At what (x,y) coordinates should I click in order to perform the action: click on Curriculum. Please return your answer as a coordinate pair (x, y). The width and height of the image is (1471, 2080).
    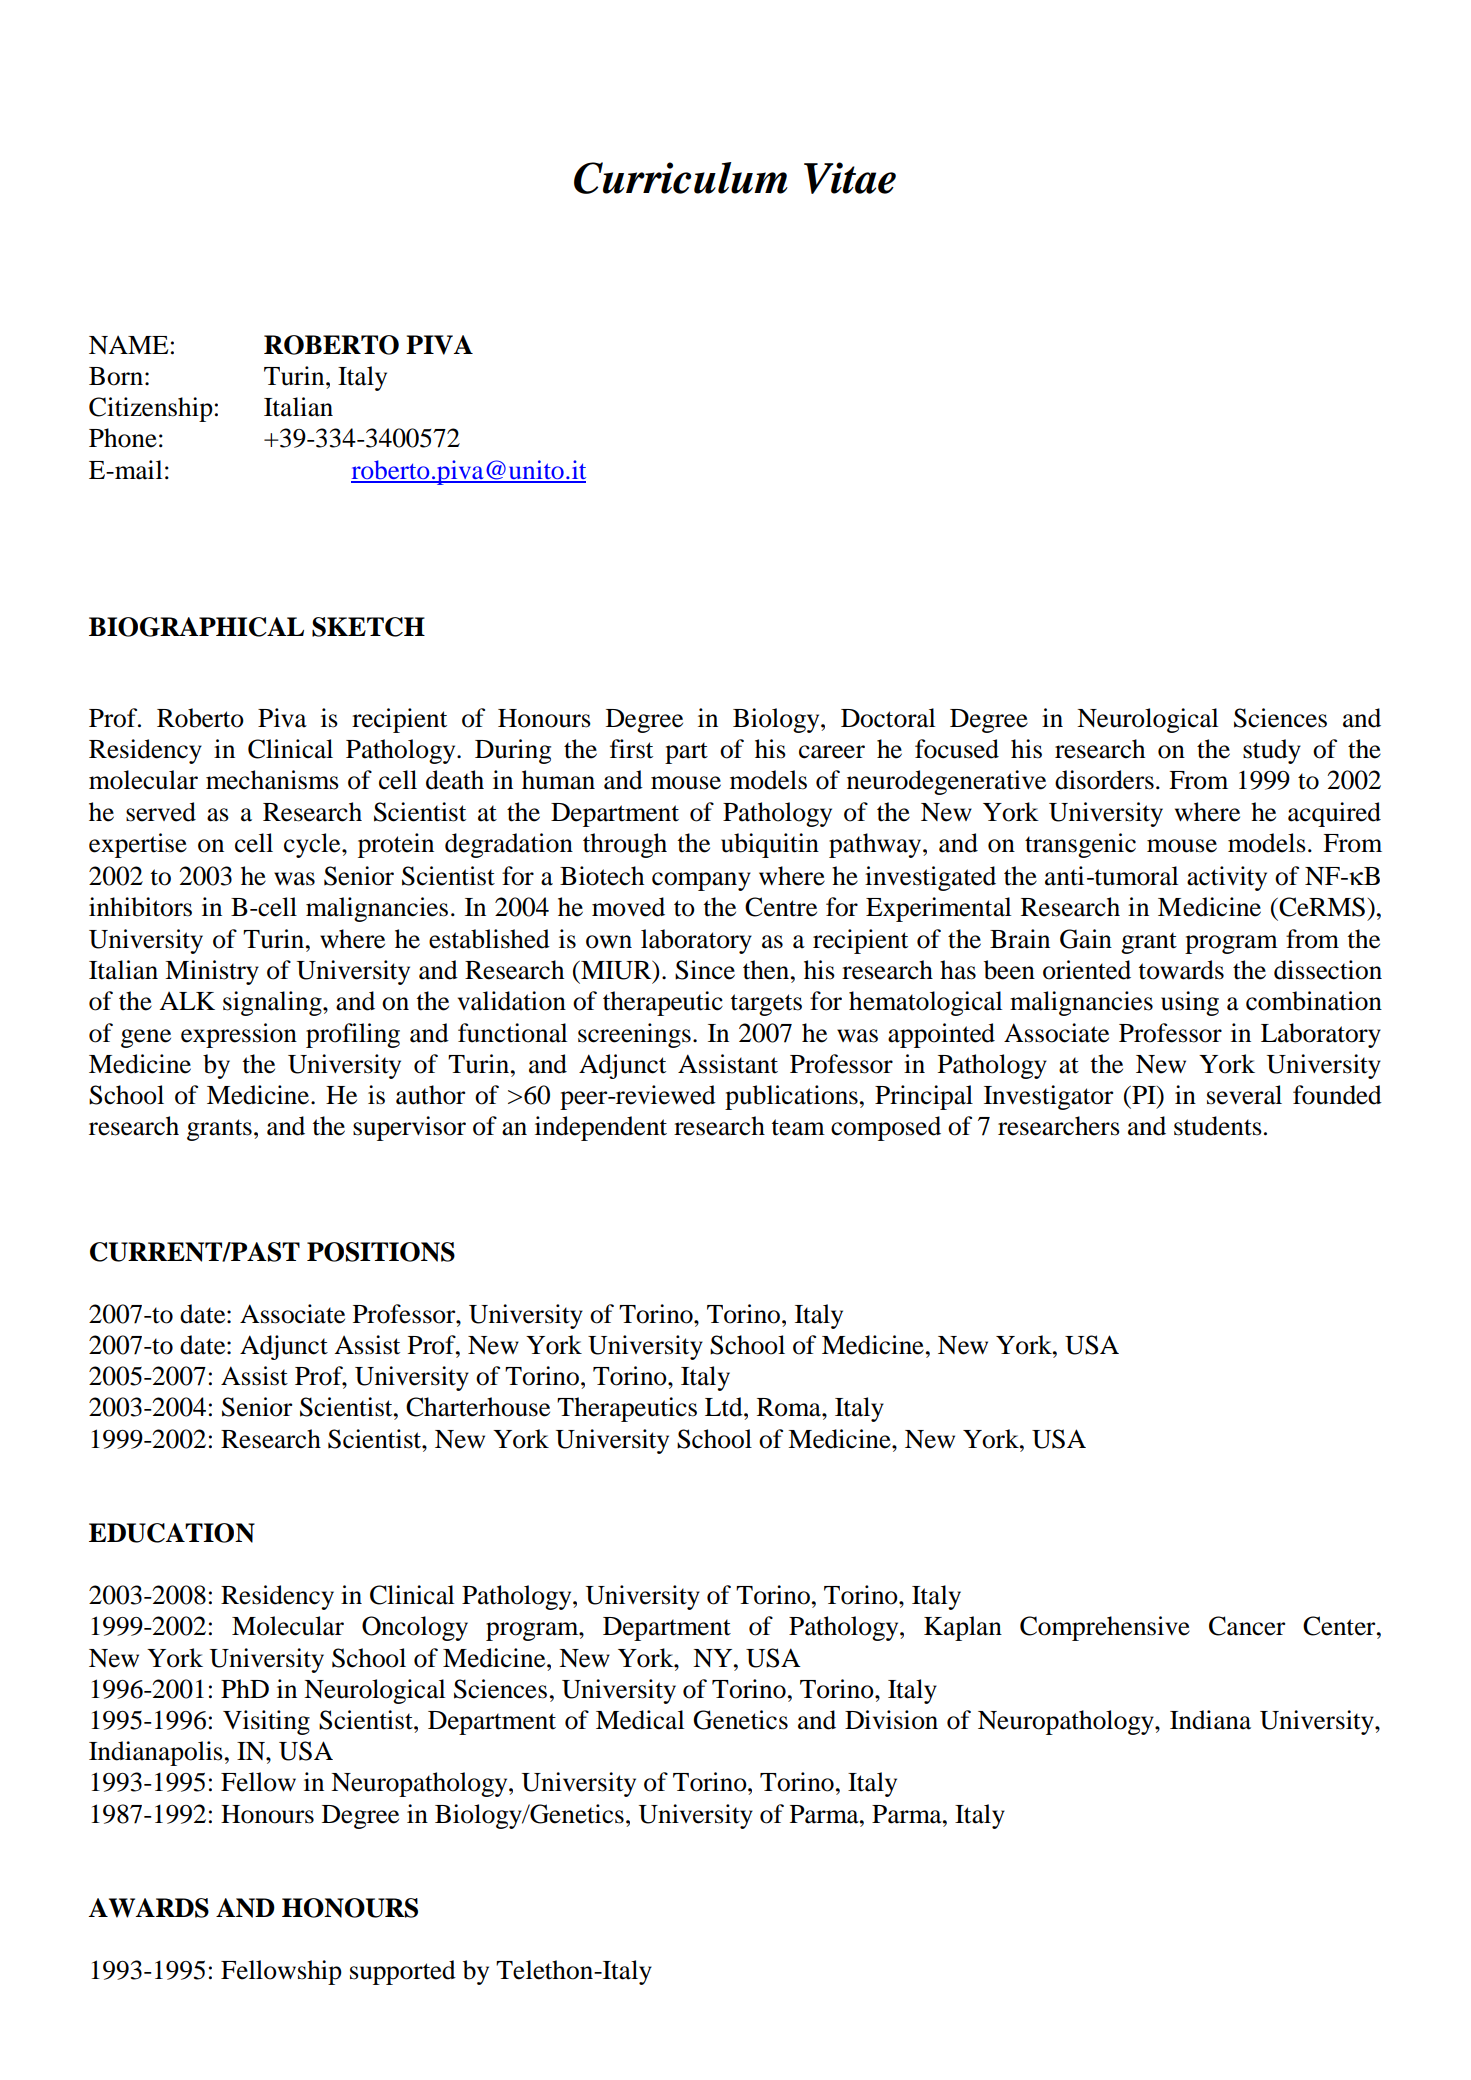
    Looking at the image, I should click on (681, 178).
